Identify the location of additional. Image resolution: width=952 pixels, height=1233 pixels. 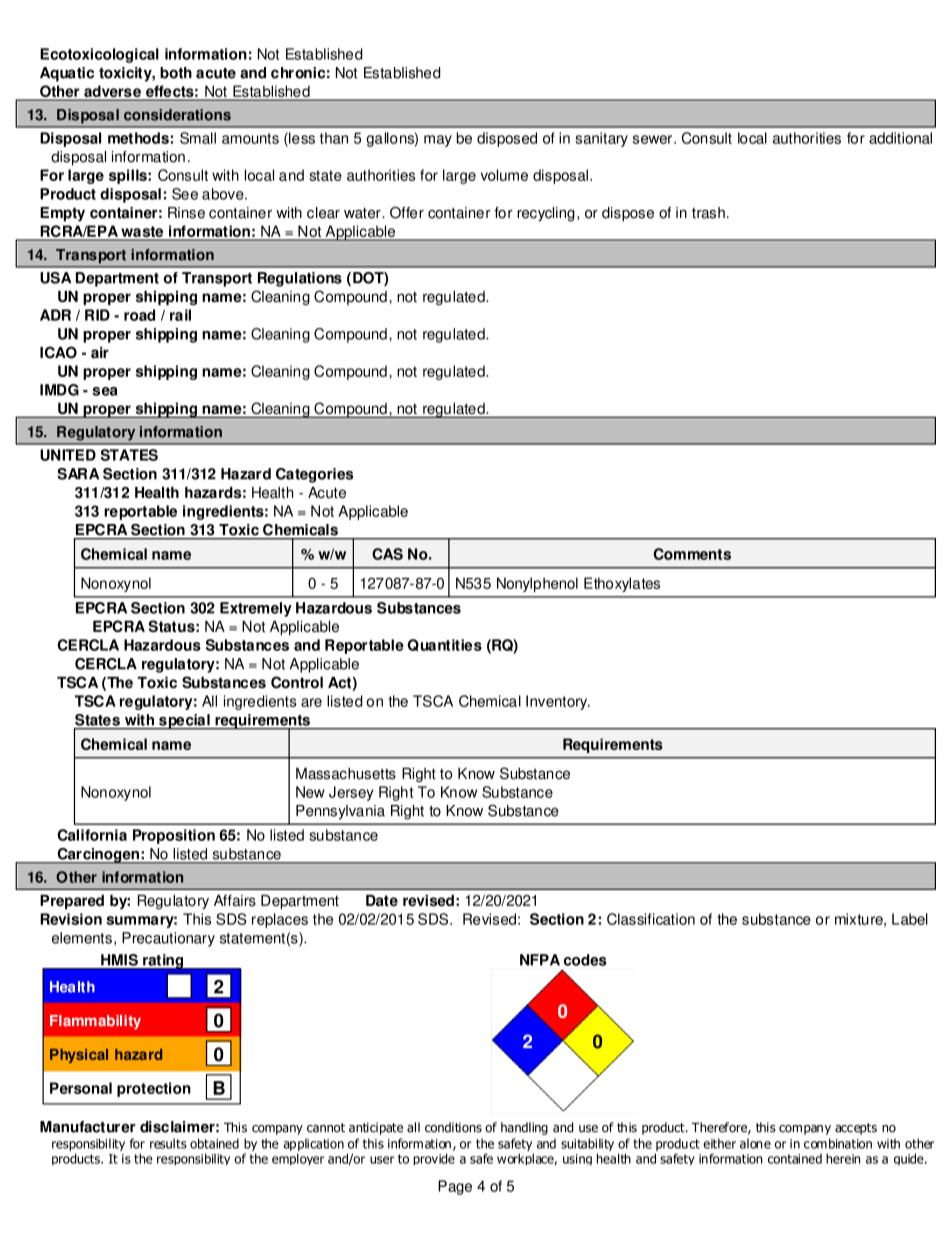
(900, 138).
